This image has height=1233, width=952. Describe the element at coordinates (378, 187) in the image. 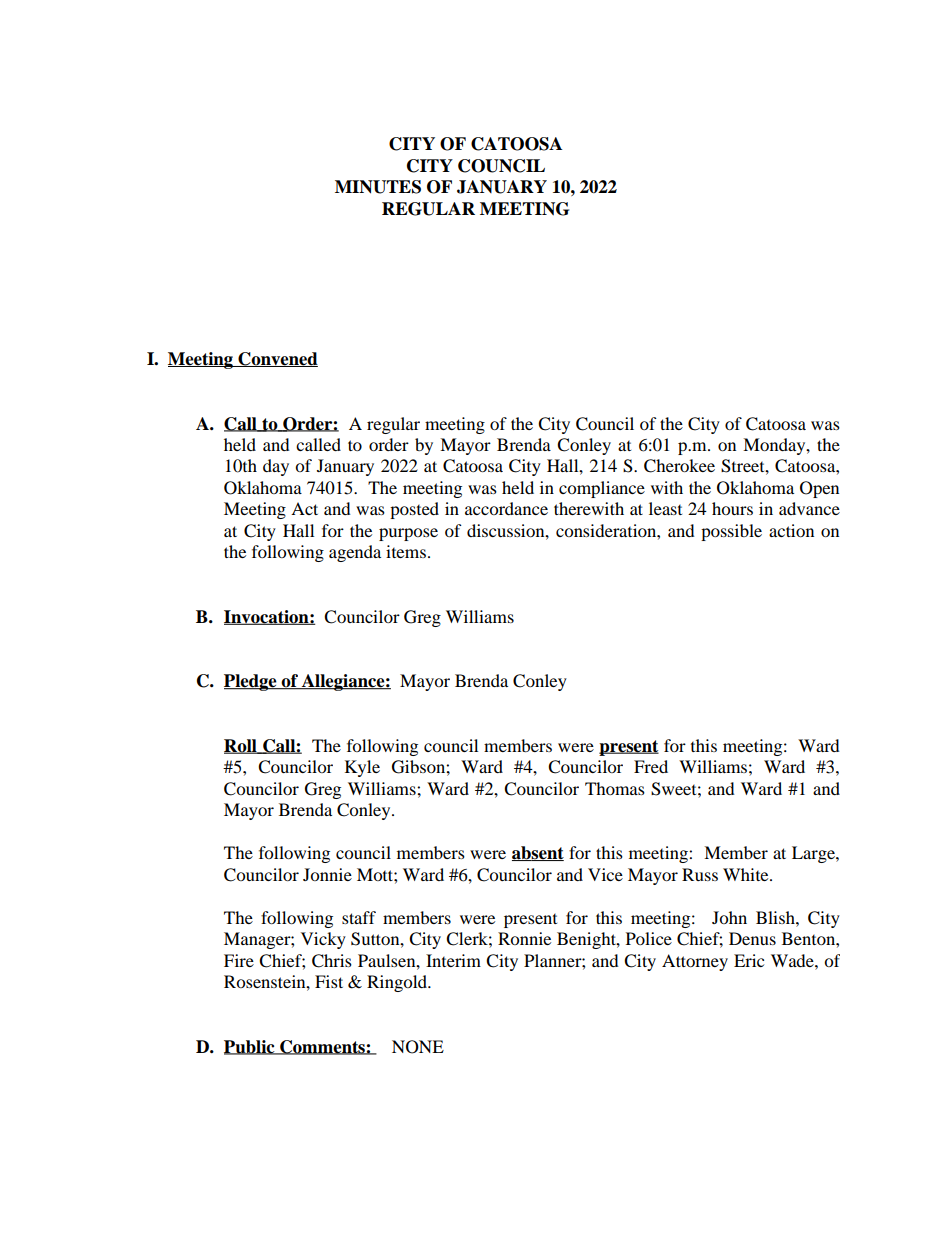

I see `MINUTES` at that location.
